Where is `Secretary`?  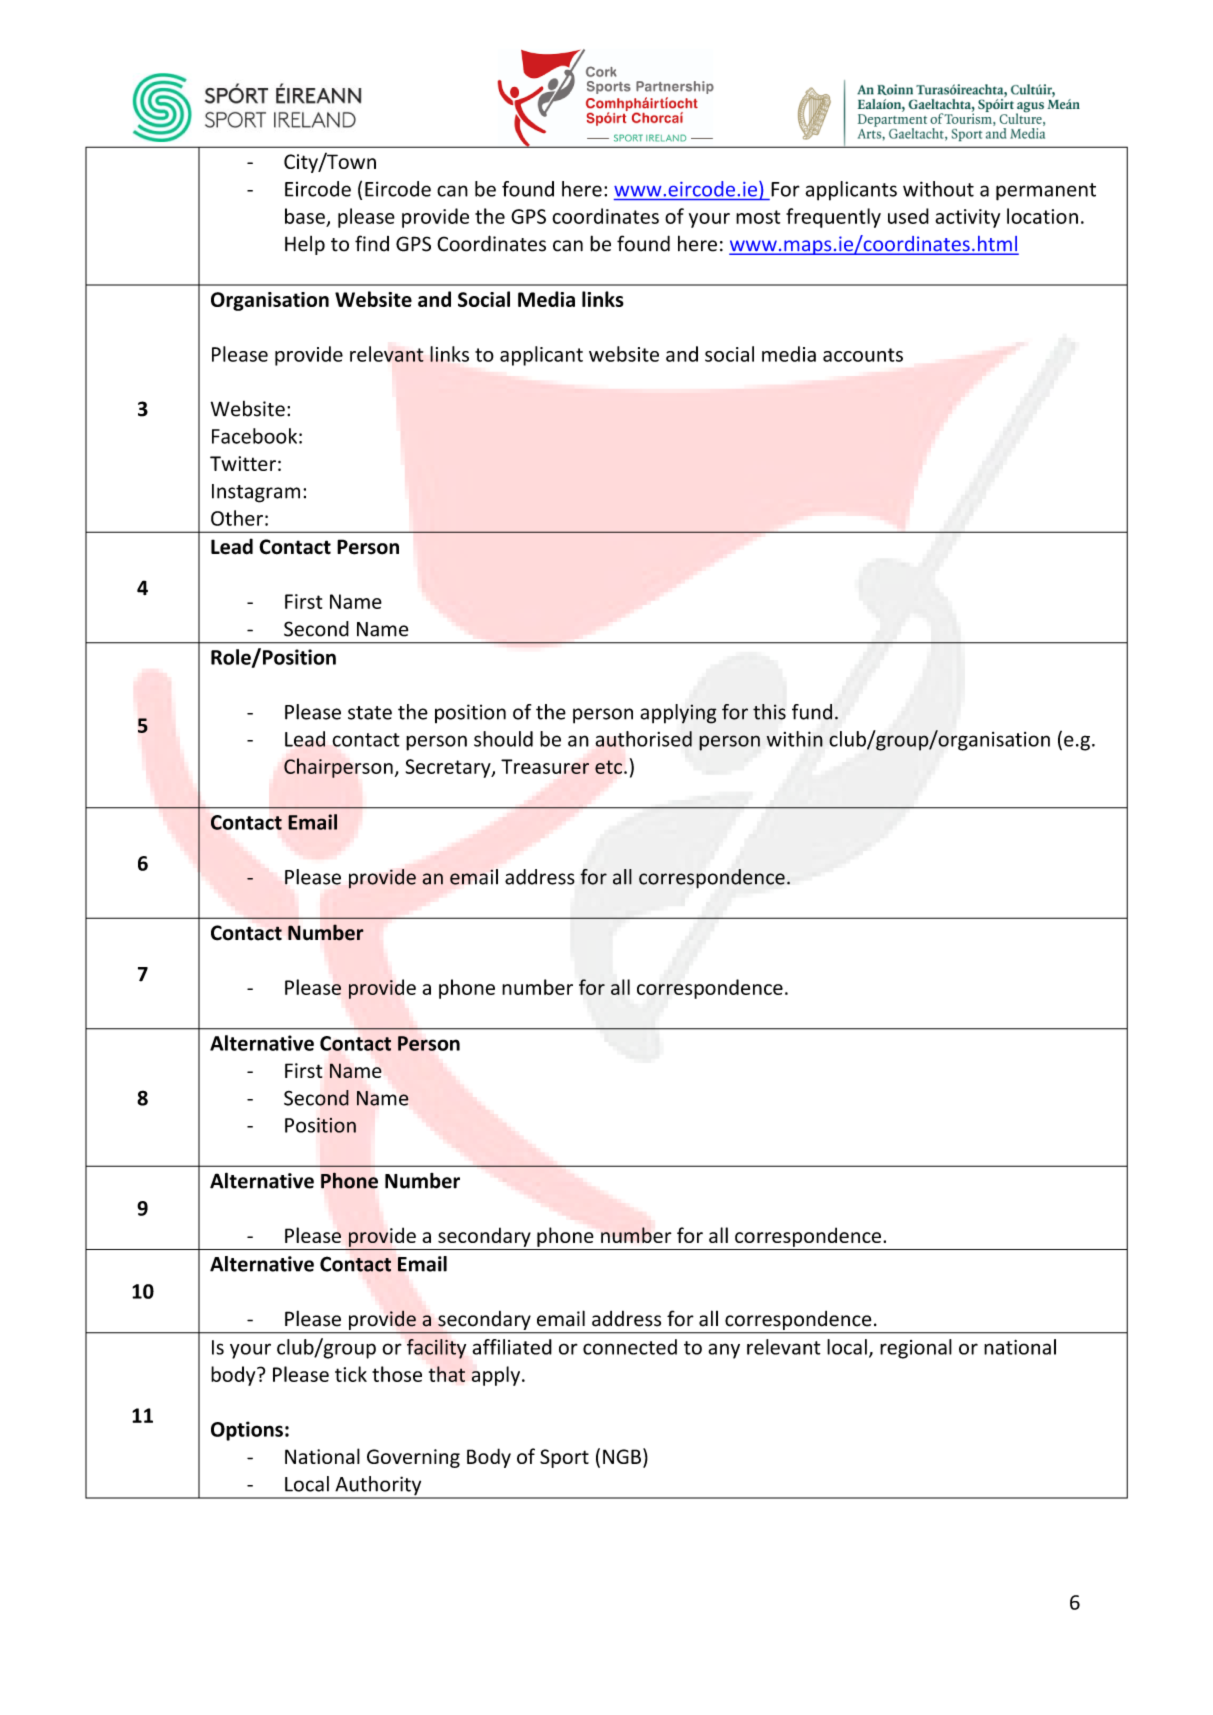
Secretary is located at coordinates (449, 768).
